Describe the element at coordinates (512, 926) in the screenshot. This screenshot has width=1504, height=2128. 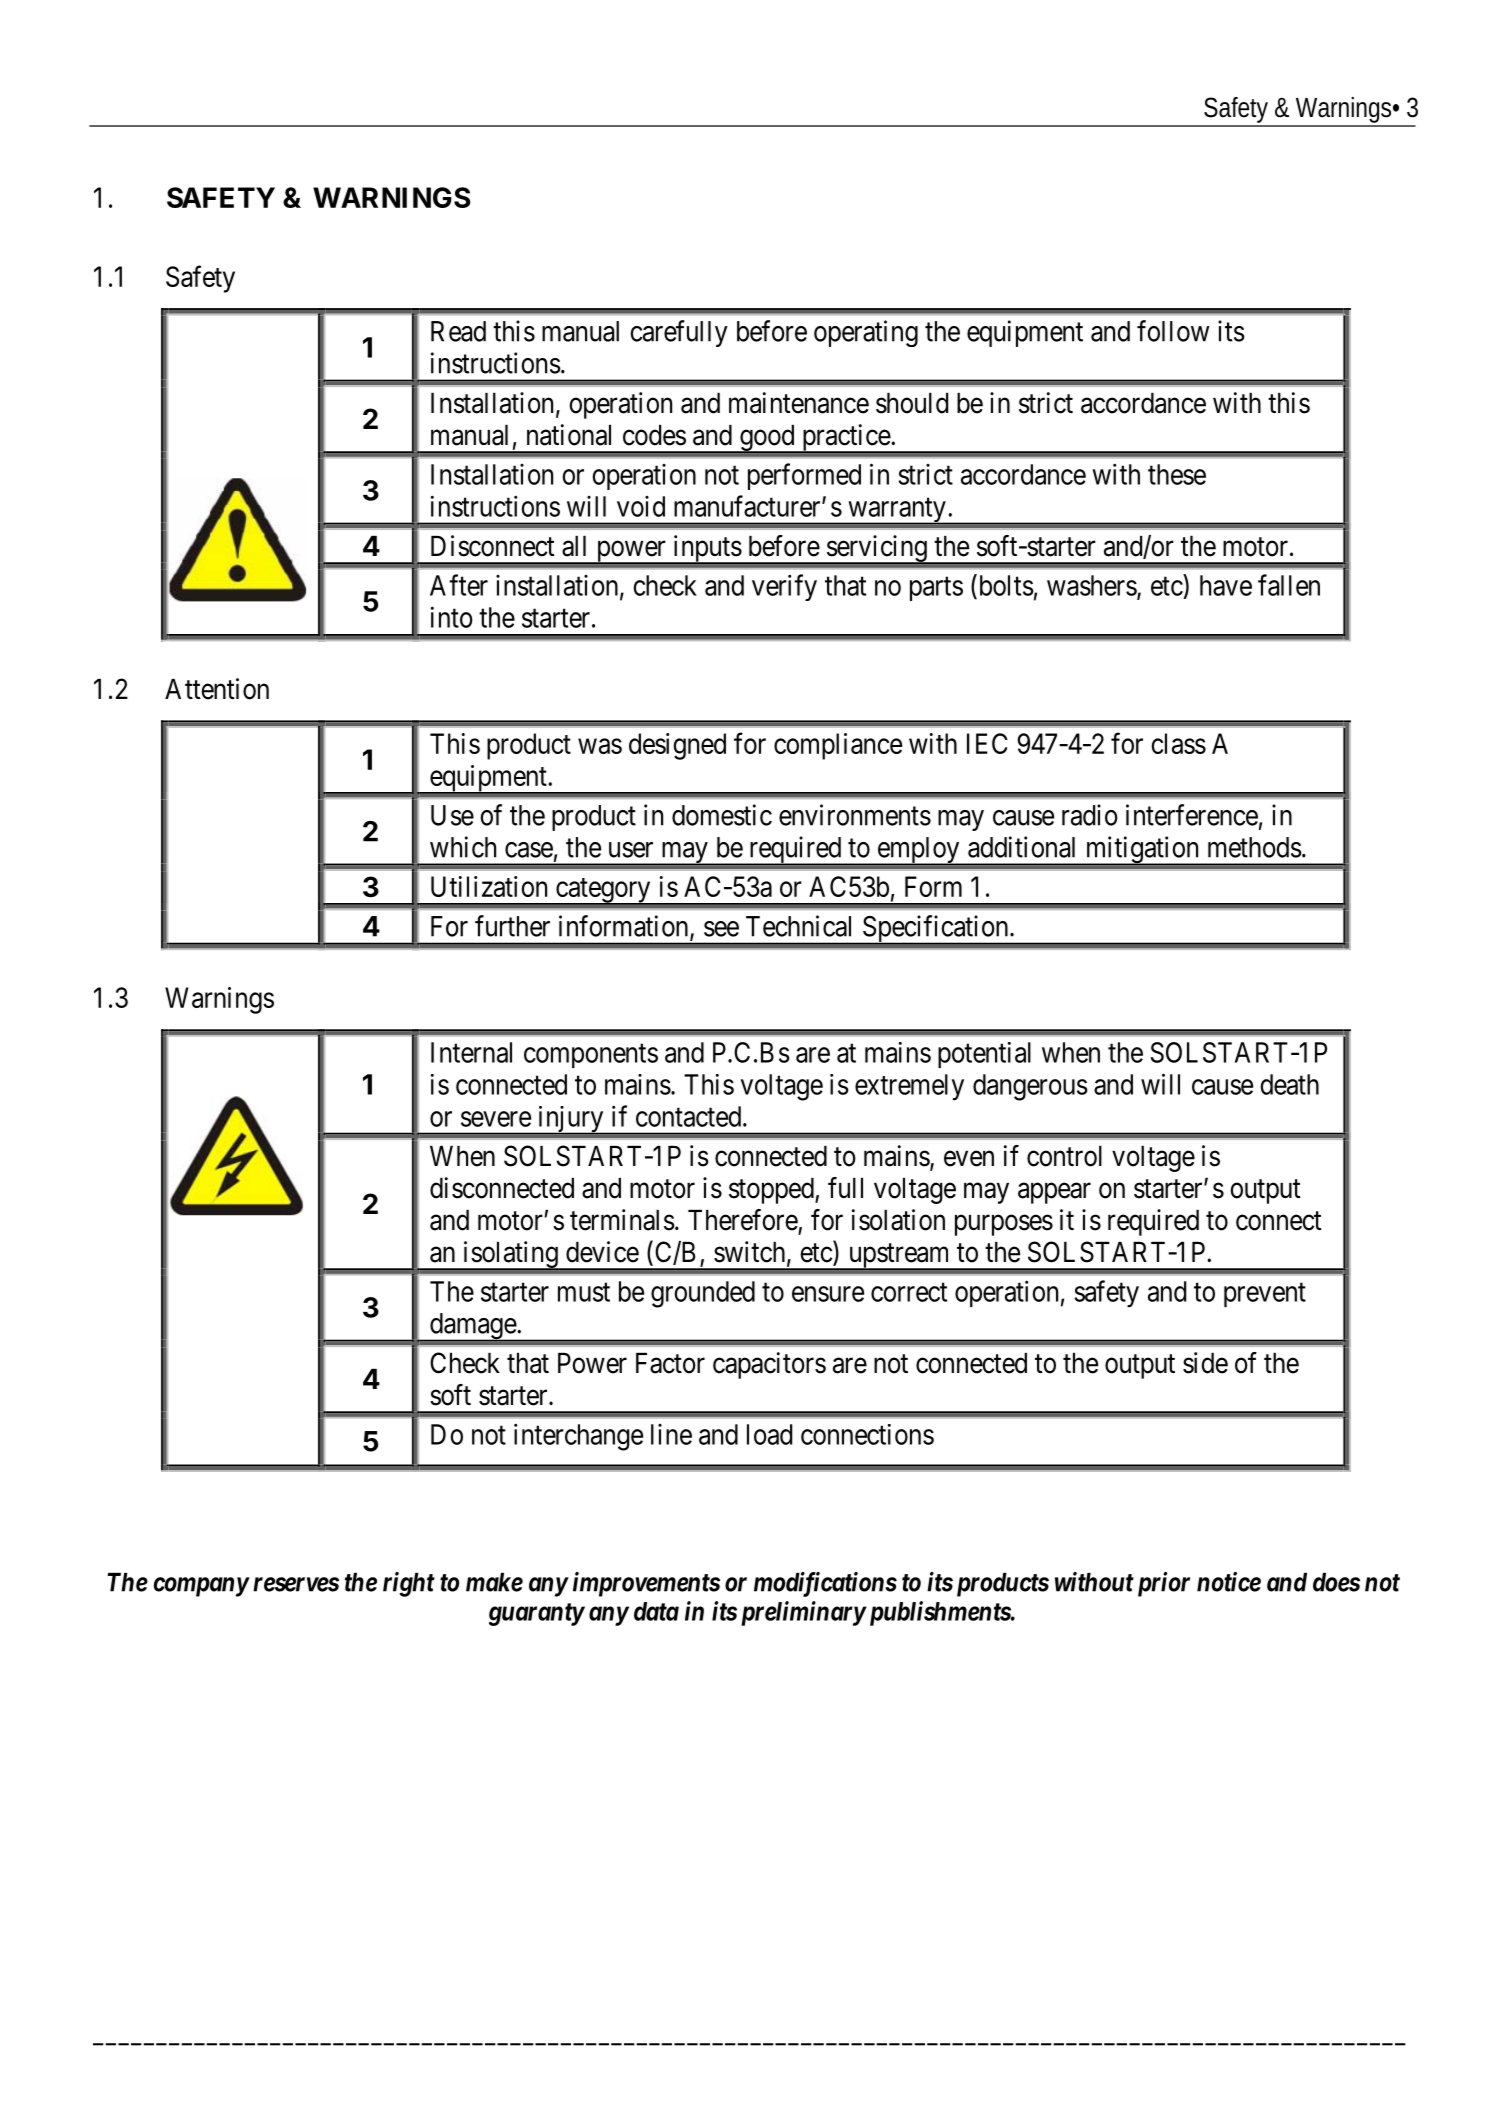
I see `further` at that location.
